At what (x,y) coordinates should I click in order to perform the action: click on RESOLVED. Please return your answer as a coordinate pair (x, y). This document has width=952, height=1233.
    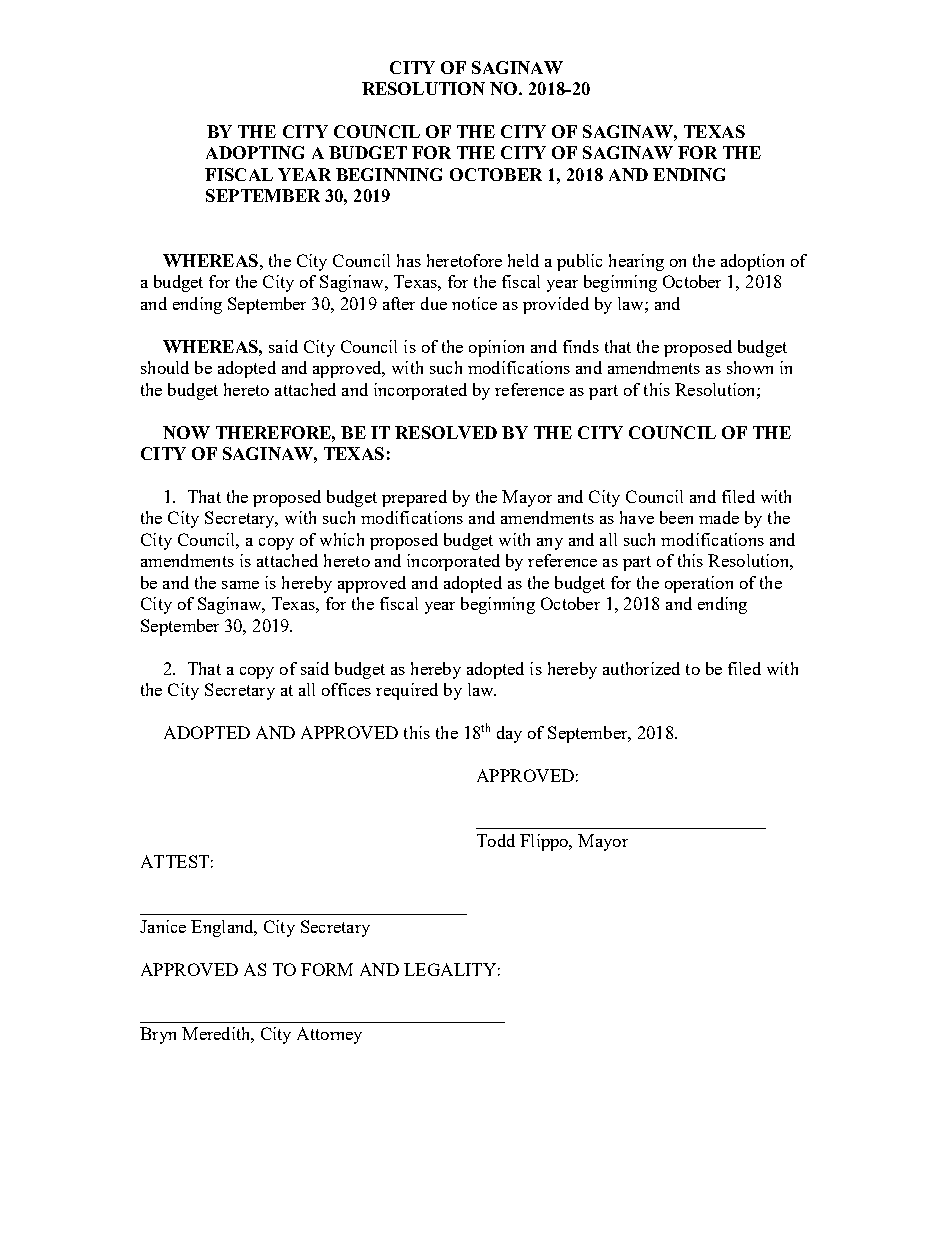
    Looking at the image, I should click on (446, 432).
